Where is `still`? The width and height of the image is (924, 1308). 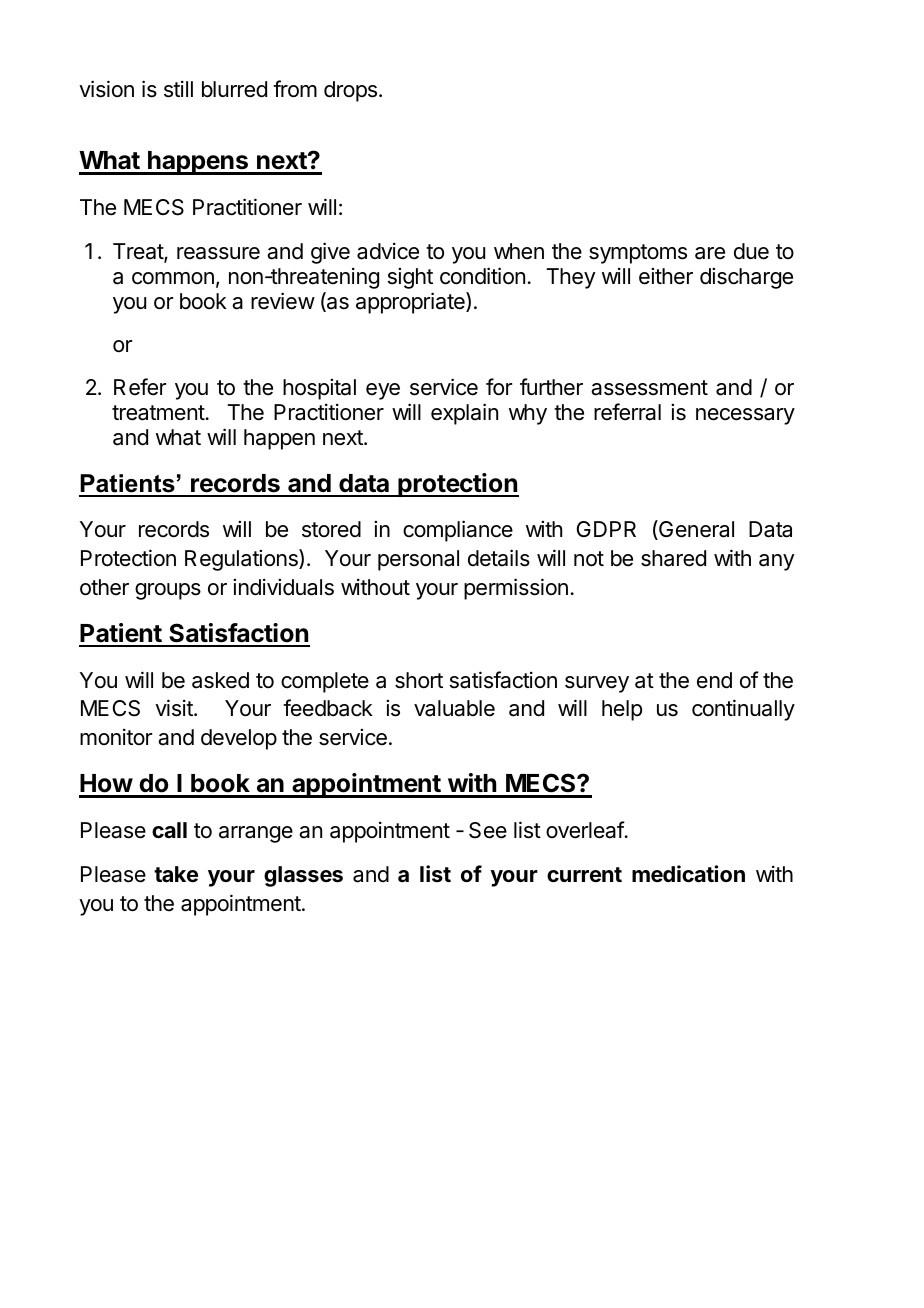
still is located at coordinates (178, 89).
